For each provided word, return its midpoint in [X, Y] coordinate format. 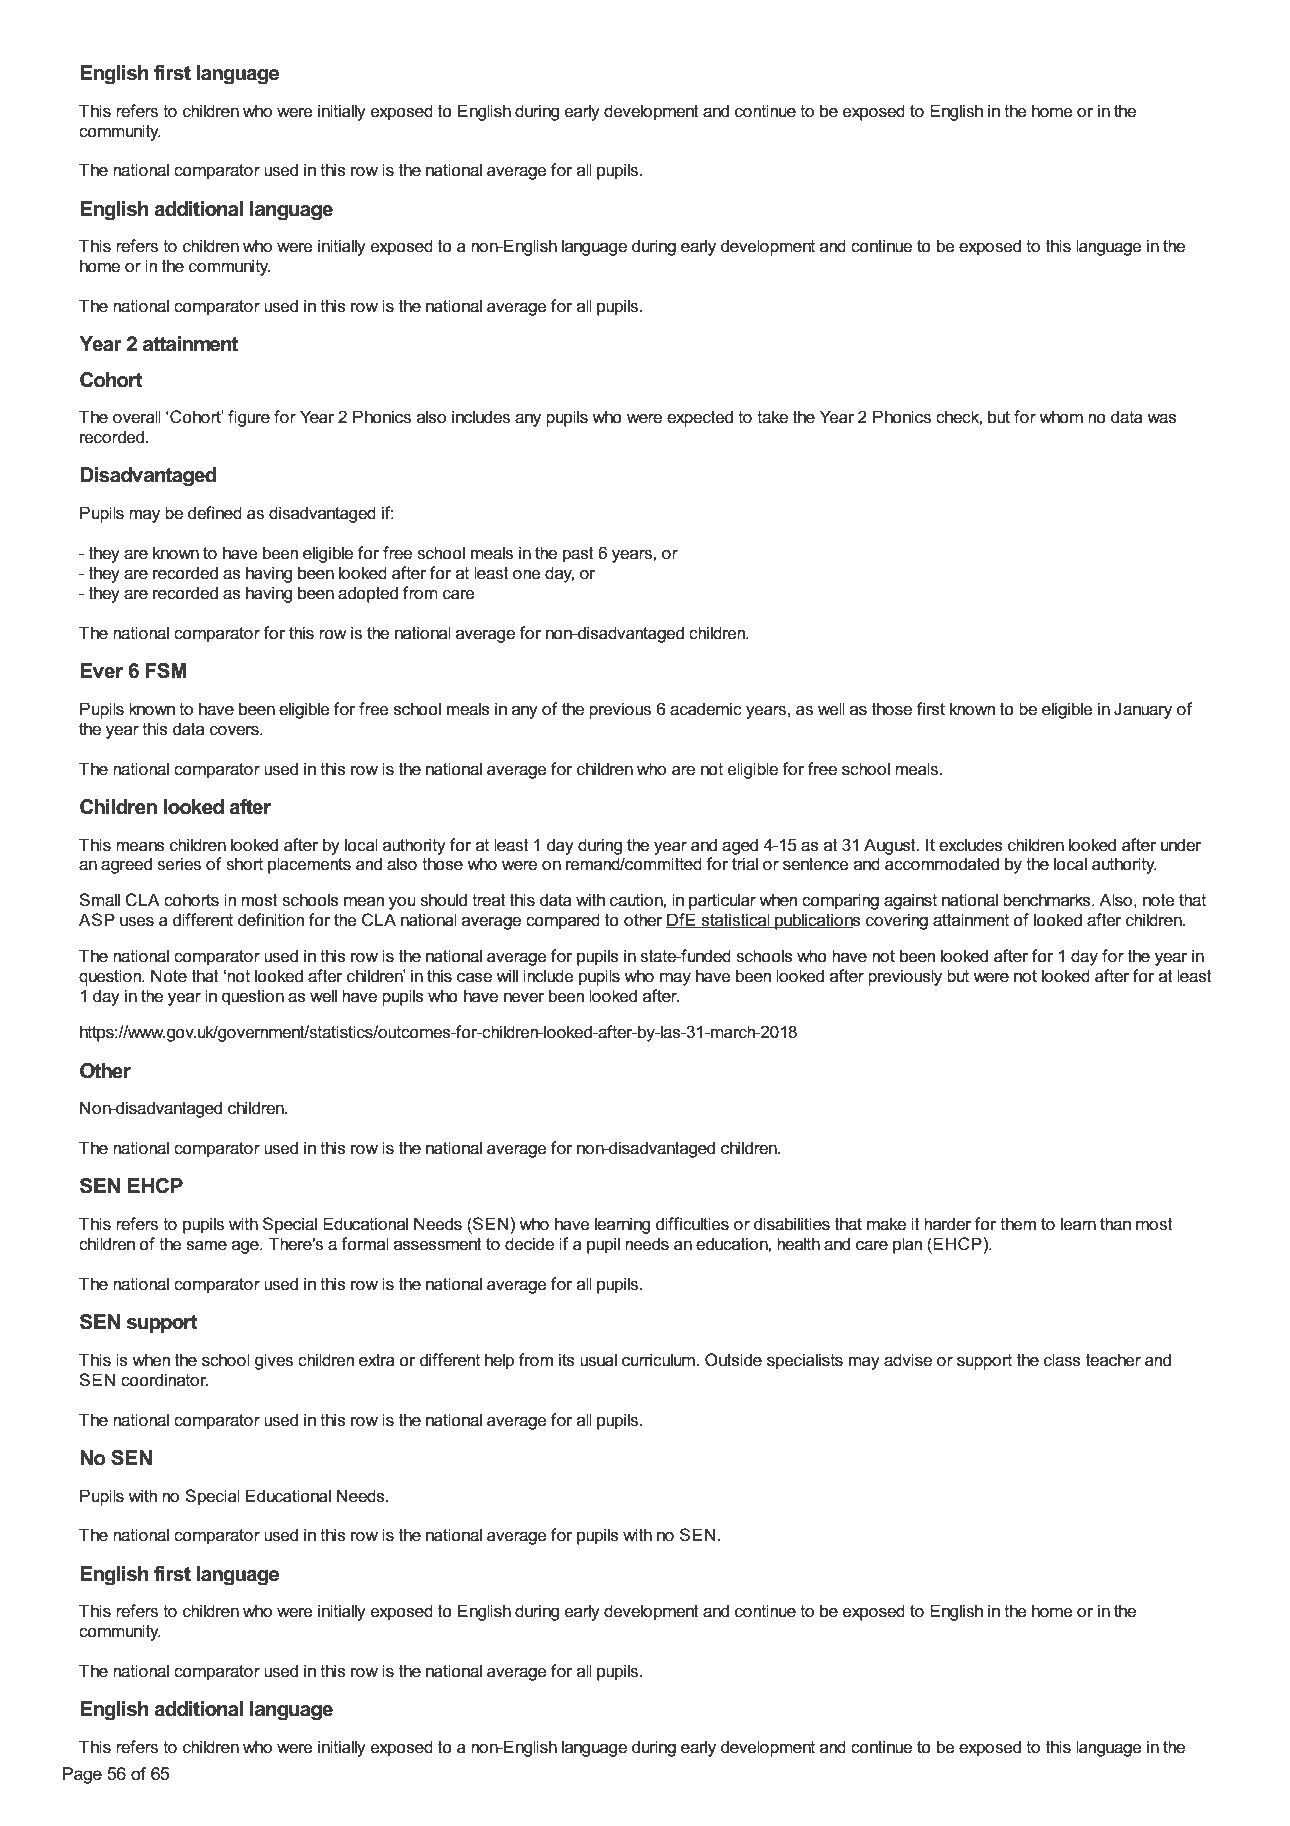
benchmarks [1048, 900]
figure [249, 418]
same [207, 1246]
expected [700, 418]
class [1062, 1360]
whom [1061, 416]
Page [82, 1775]
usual [598, 1360]
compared [563, 921]
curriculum [659, 1360]
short [244, 864]
